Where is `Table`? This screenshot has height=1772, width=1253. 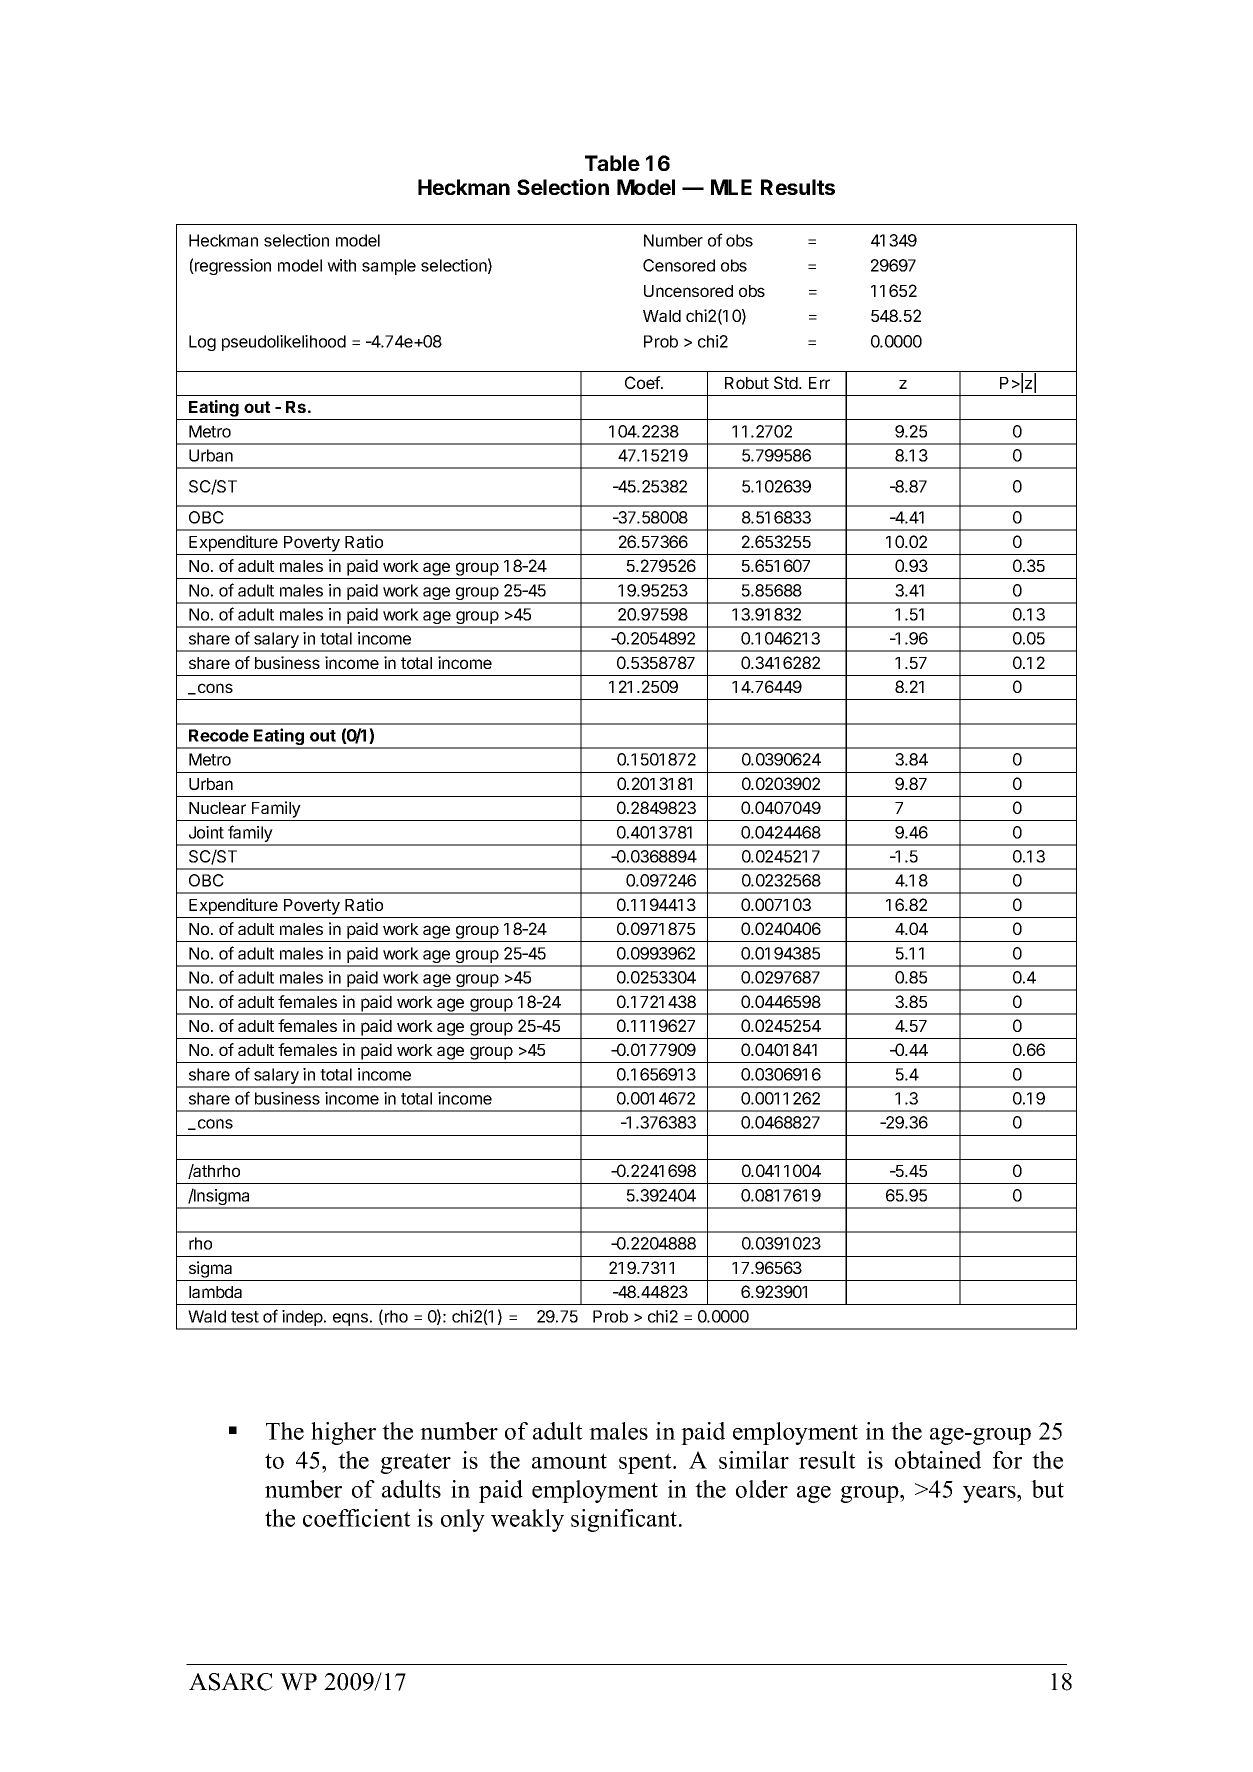
Table is located at coordinates (612, 163).
